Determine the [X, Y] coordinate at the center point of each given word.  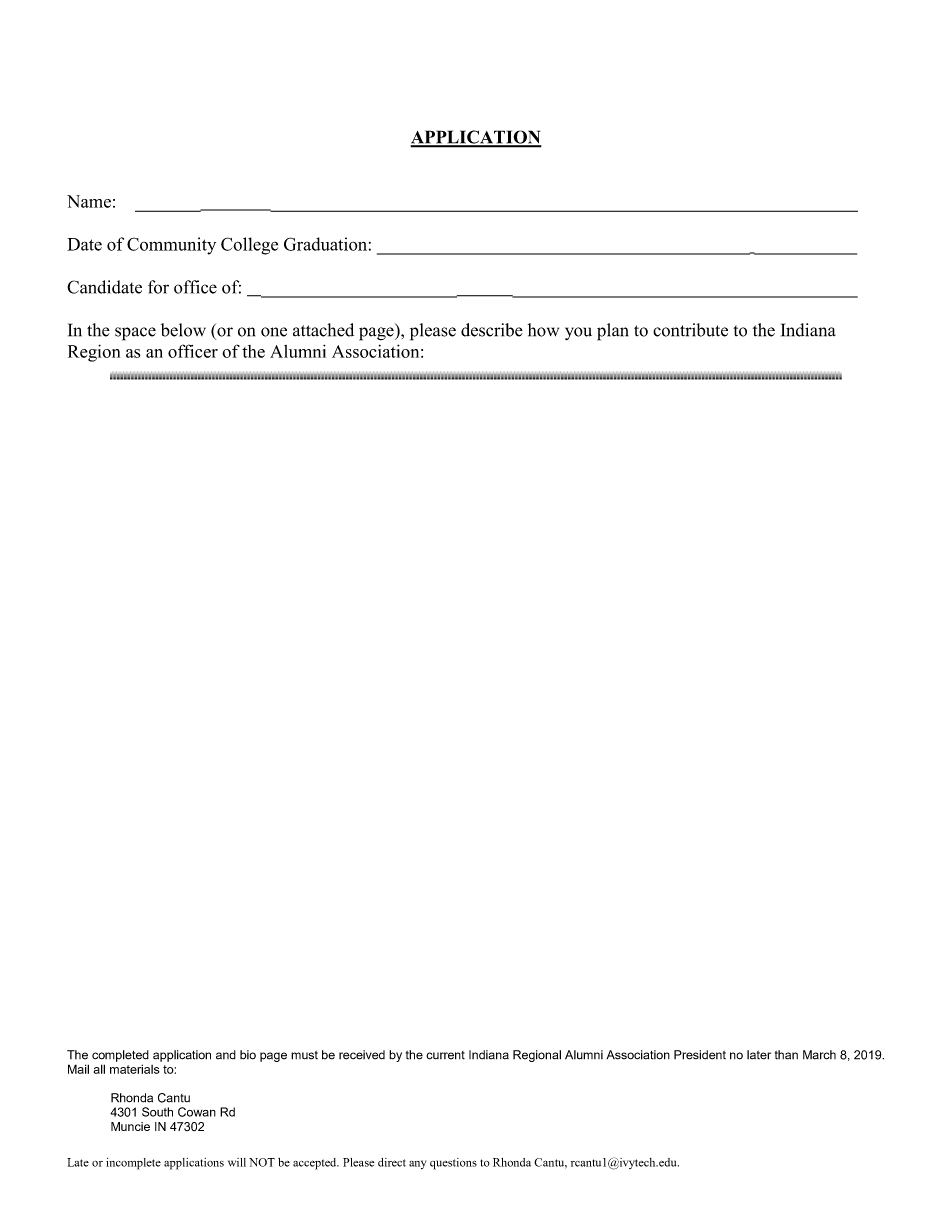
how [543, 330]
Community [171, 246]
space [135, 334]
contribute [690, 330]
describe [492, 330]
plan [613, 332]
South [157, 1112]
